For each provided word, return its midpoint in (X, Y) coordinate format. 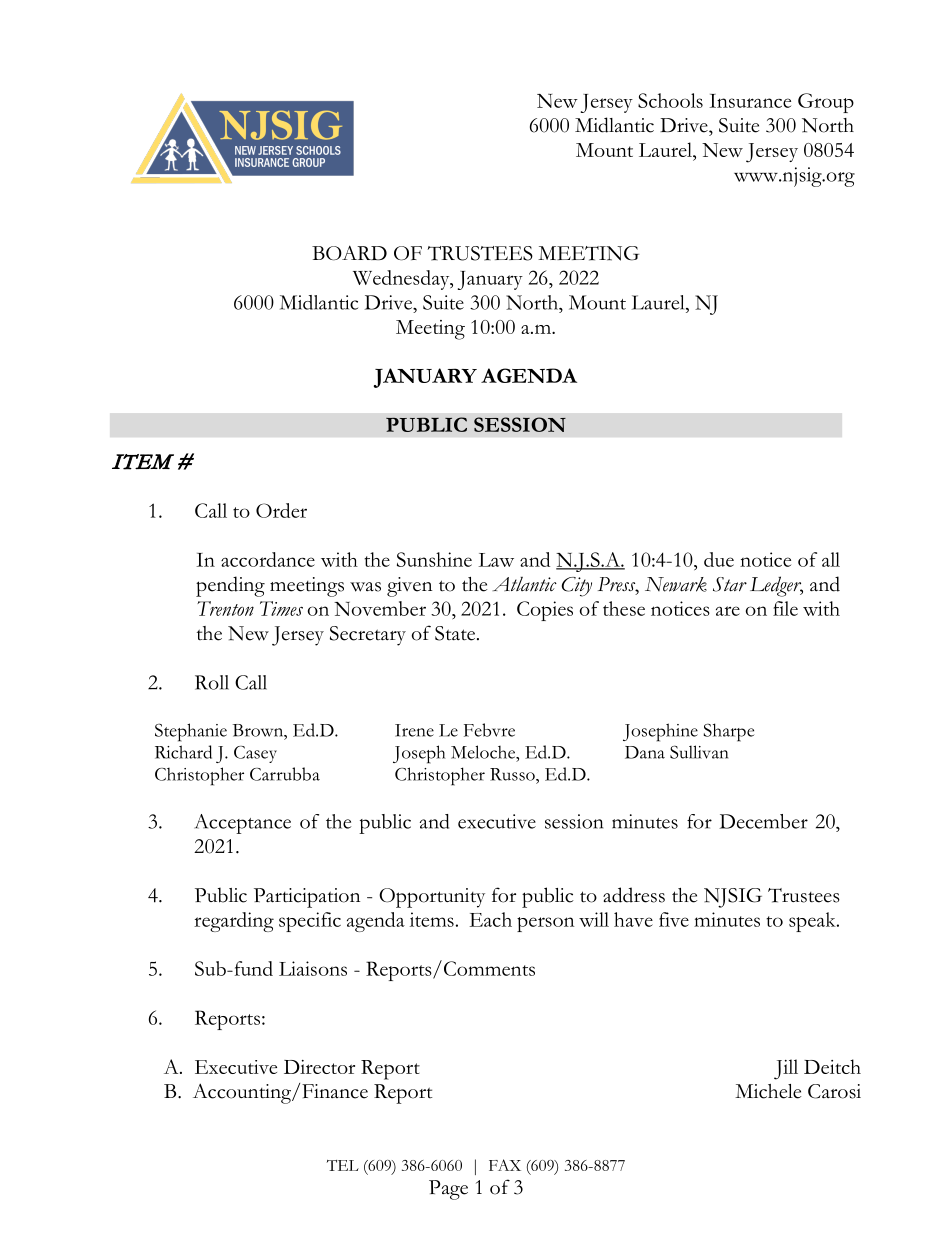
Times (281, 608)
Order (281, 510)
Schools (670, 100)
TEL (343, 1165)
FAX (505, 1165)
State (455, 633)
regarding (234, 922)
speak (813, 922)
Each (490, 919)
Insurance (750, 101)
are (728, 611)
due (719, 559)
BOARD (349, 253)
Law (496, 560)
